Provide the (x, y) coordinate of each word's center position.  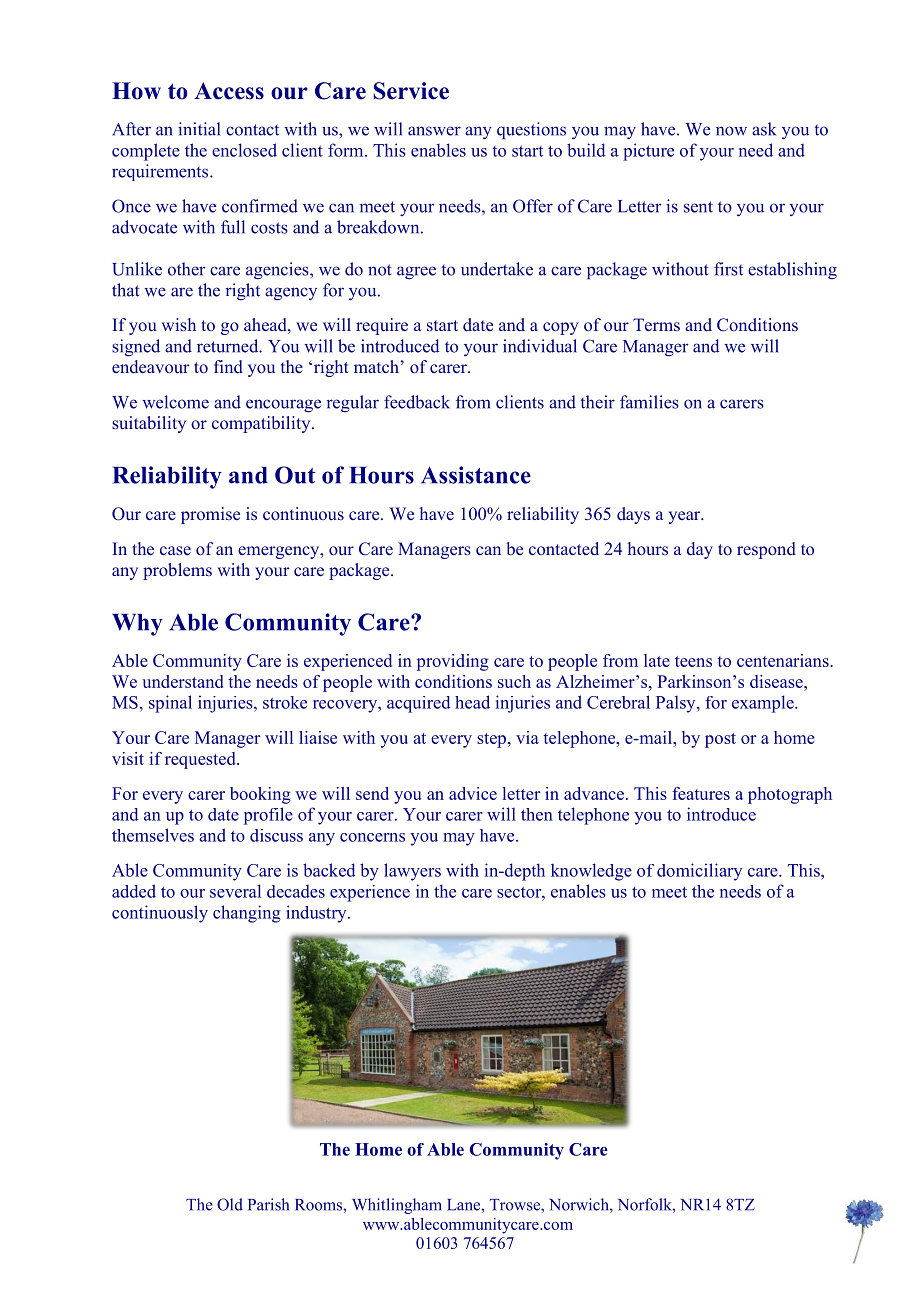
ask (764, 129)
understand (182, 681)
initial (199, 129)
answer (434, 131)
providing (453, 662)
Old (230, 1204)
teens (693, 661)
